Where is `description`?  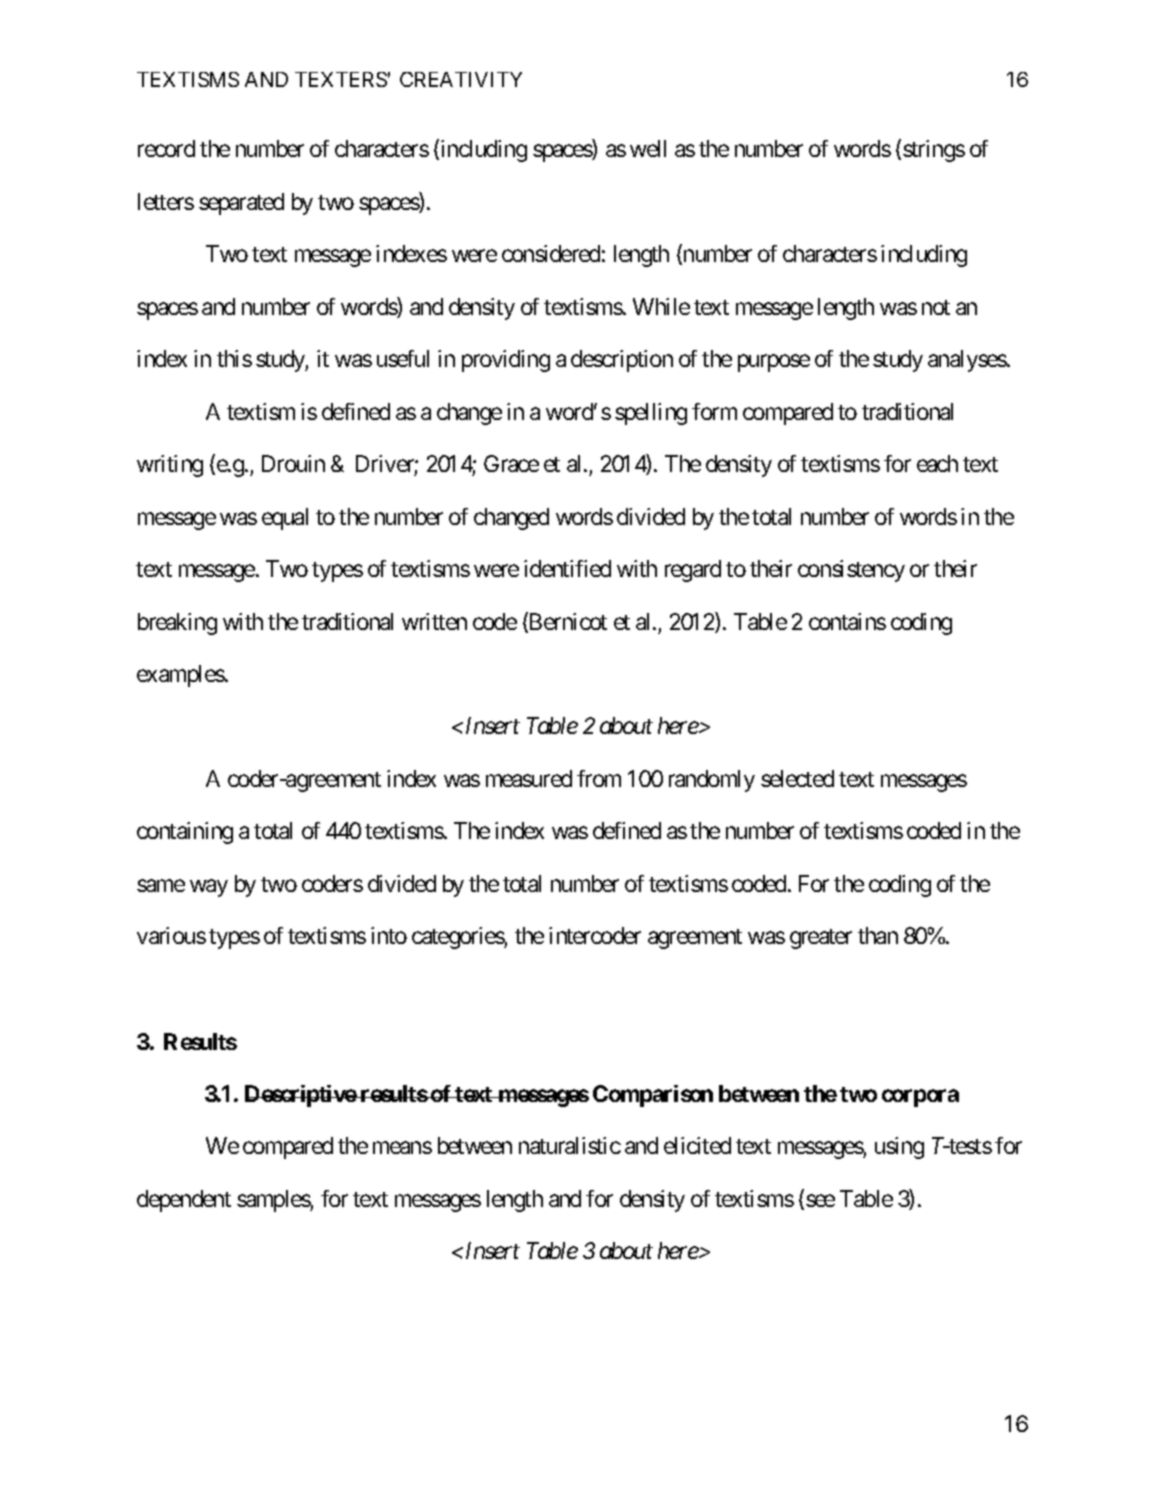 description is located at coordinates (622, 361).
